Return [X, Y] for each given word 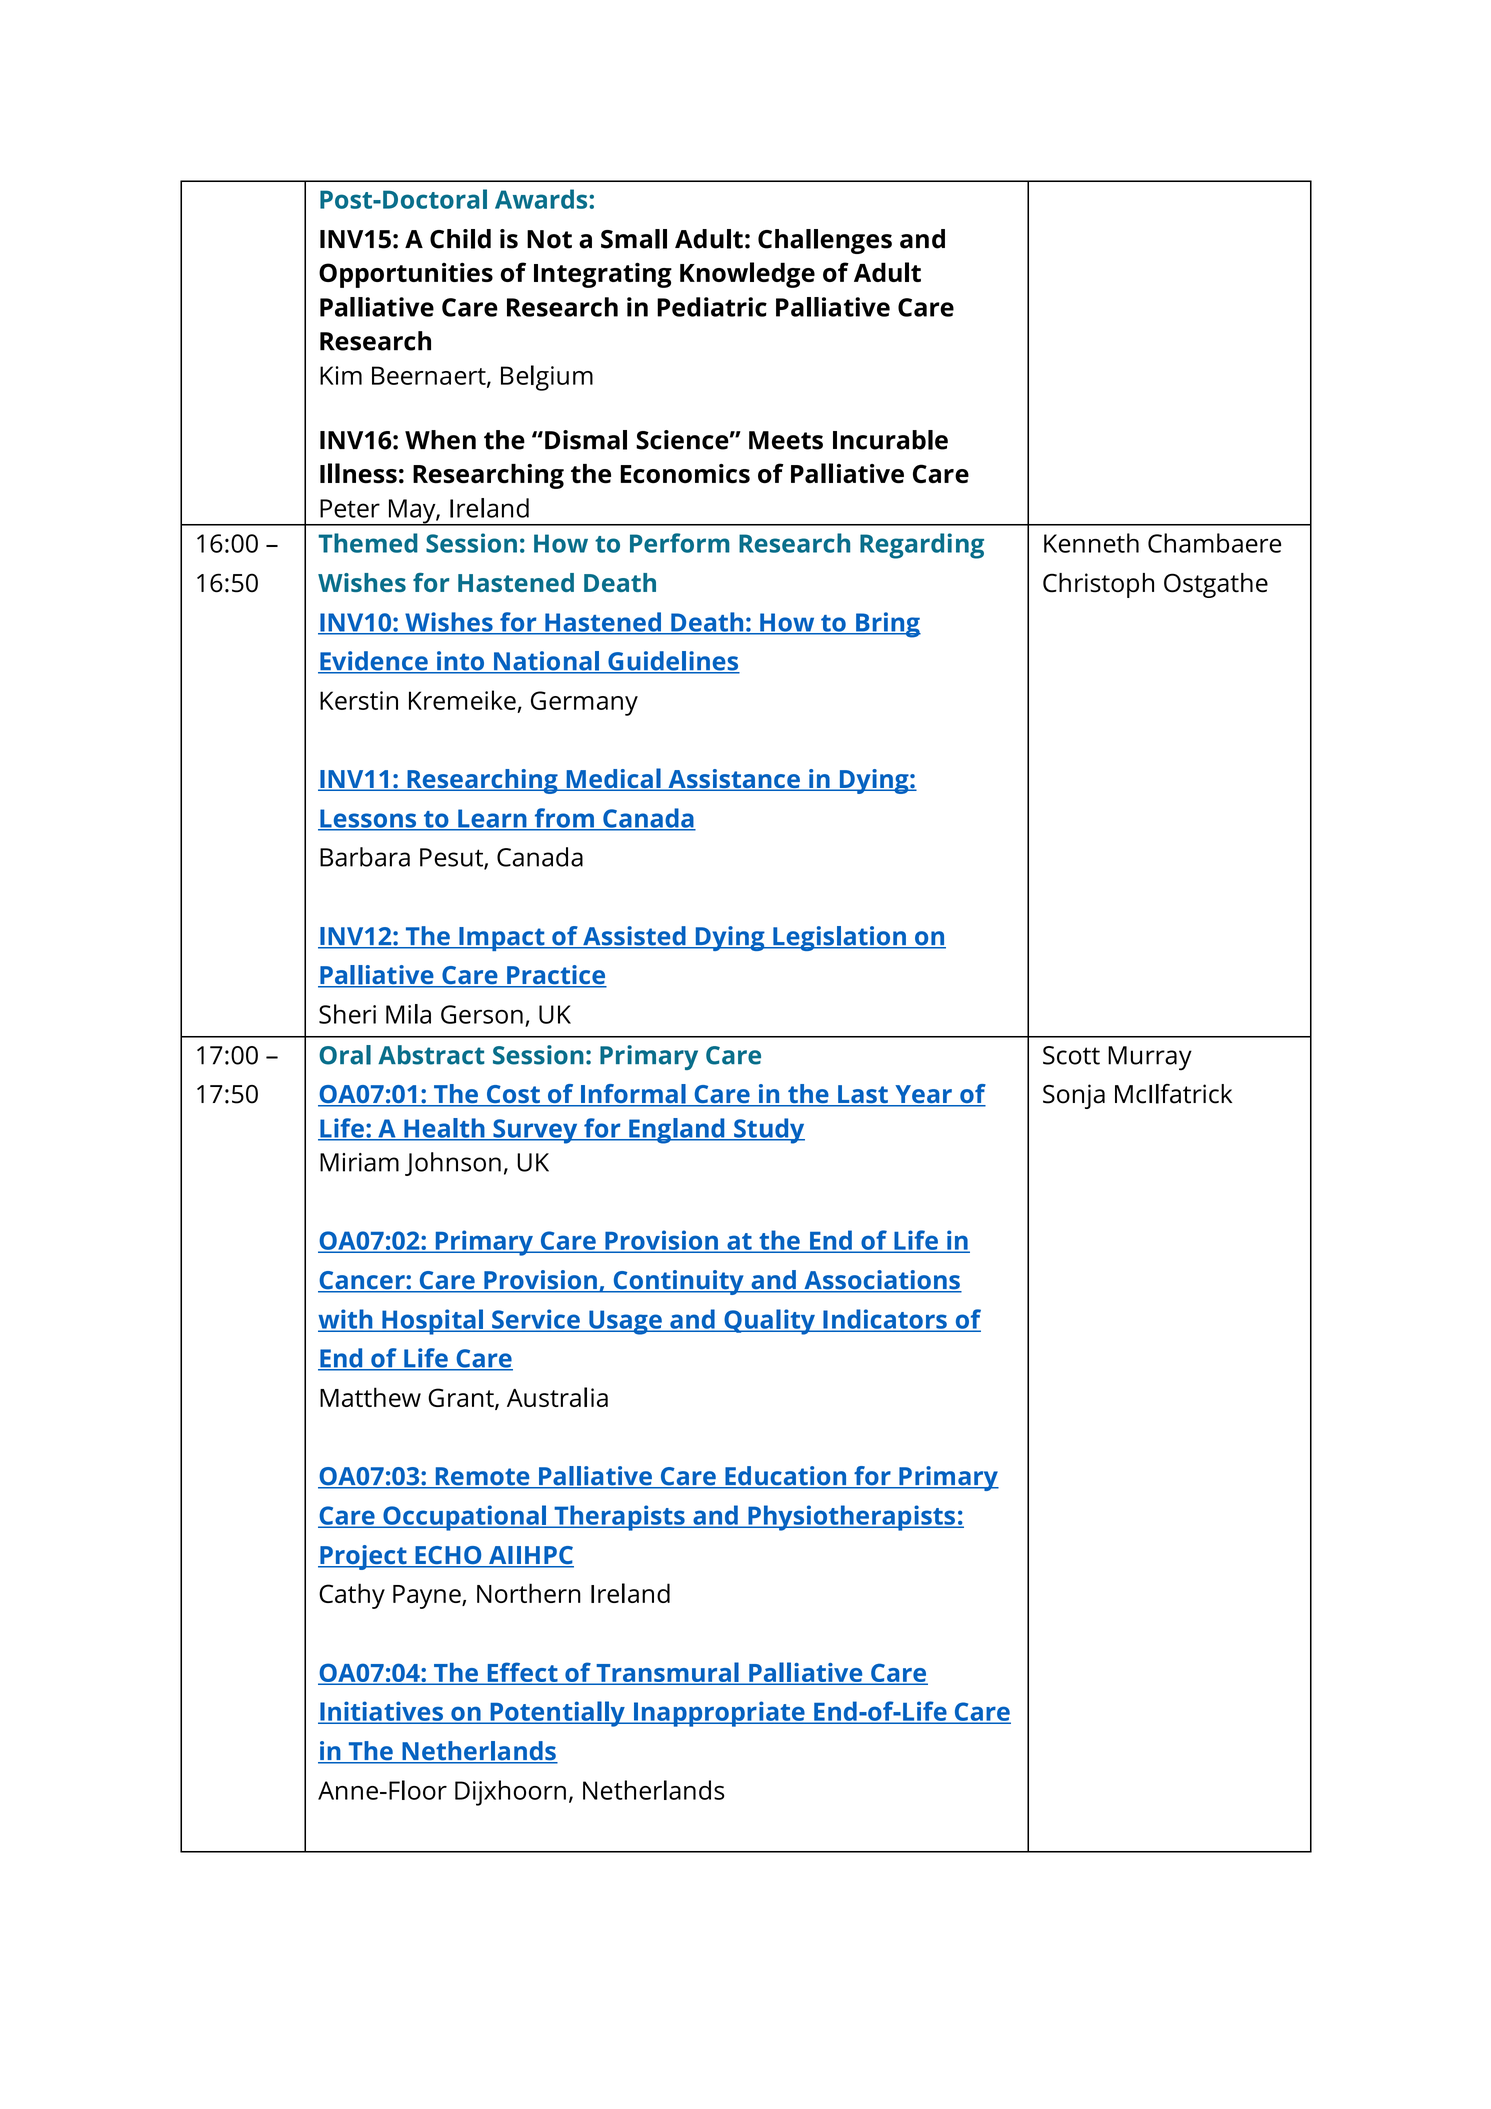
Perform [680, 543]
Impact [502, 939]
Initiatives [381, 1712]
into [461, 662]
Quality [769, 1322]
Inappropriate [719, 1714]
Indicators [885, 1320]
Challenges [825, 241]
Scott [1071, 1055]
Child [460, 239]
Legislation [839, 938]
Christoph [1098, 585]
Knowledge [747, 275]
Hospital [432, 1322]
